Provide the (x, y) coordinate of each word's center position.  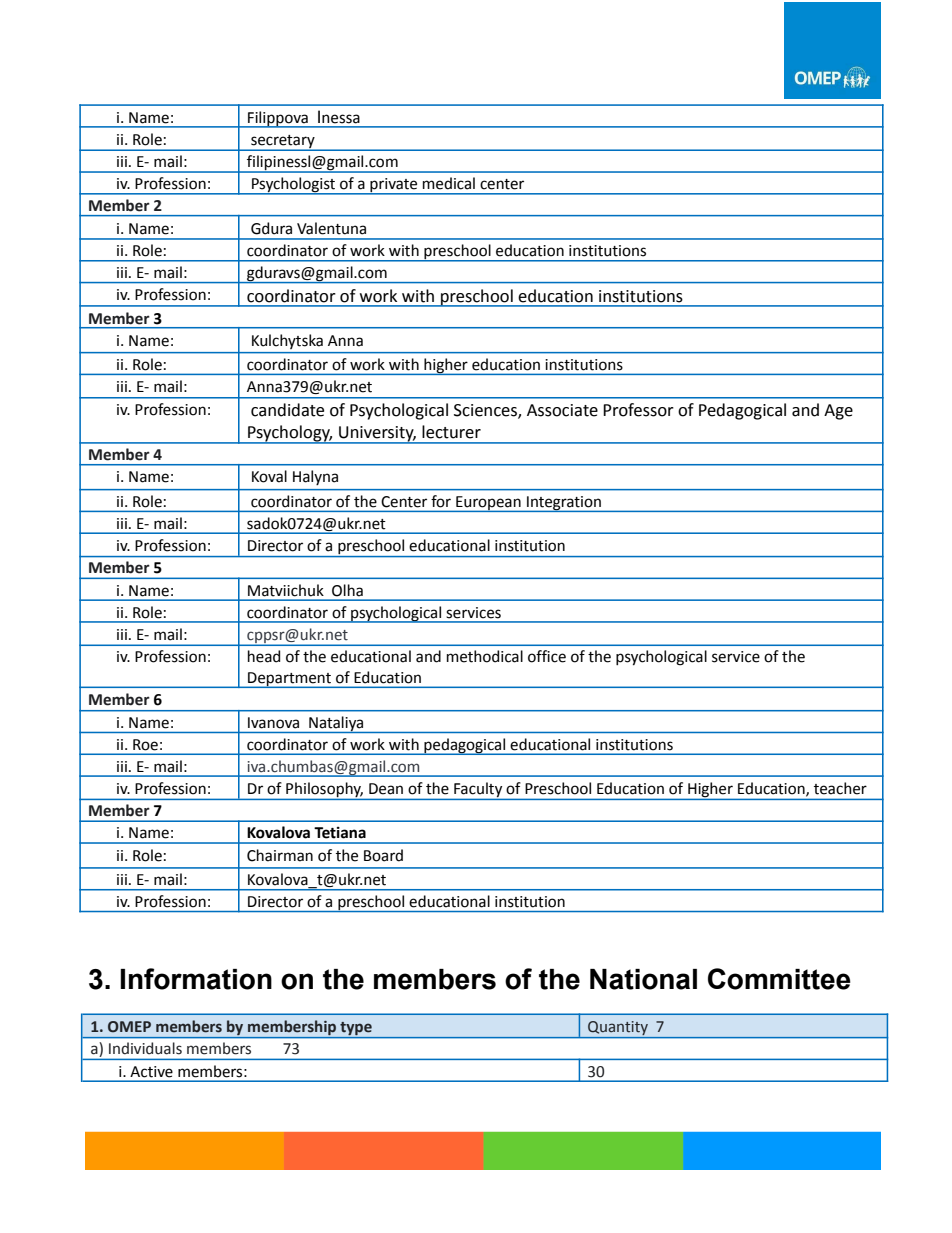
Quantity (618, 1029)
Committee (779, 979)
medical (449, 183)
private (394, 186)
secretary (283, 142)
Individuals (145, 1048)
